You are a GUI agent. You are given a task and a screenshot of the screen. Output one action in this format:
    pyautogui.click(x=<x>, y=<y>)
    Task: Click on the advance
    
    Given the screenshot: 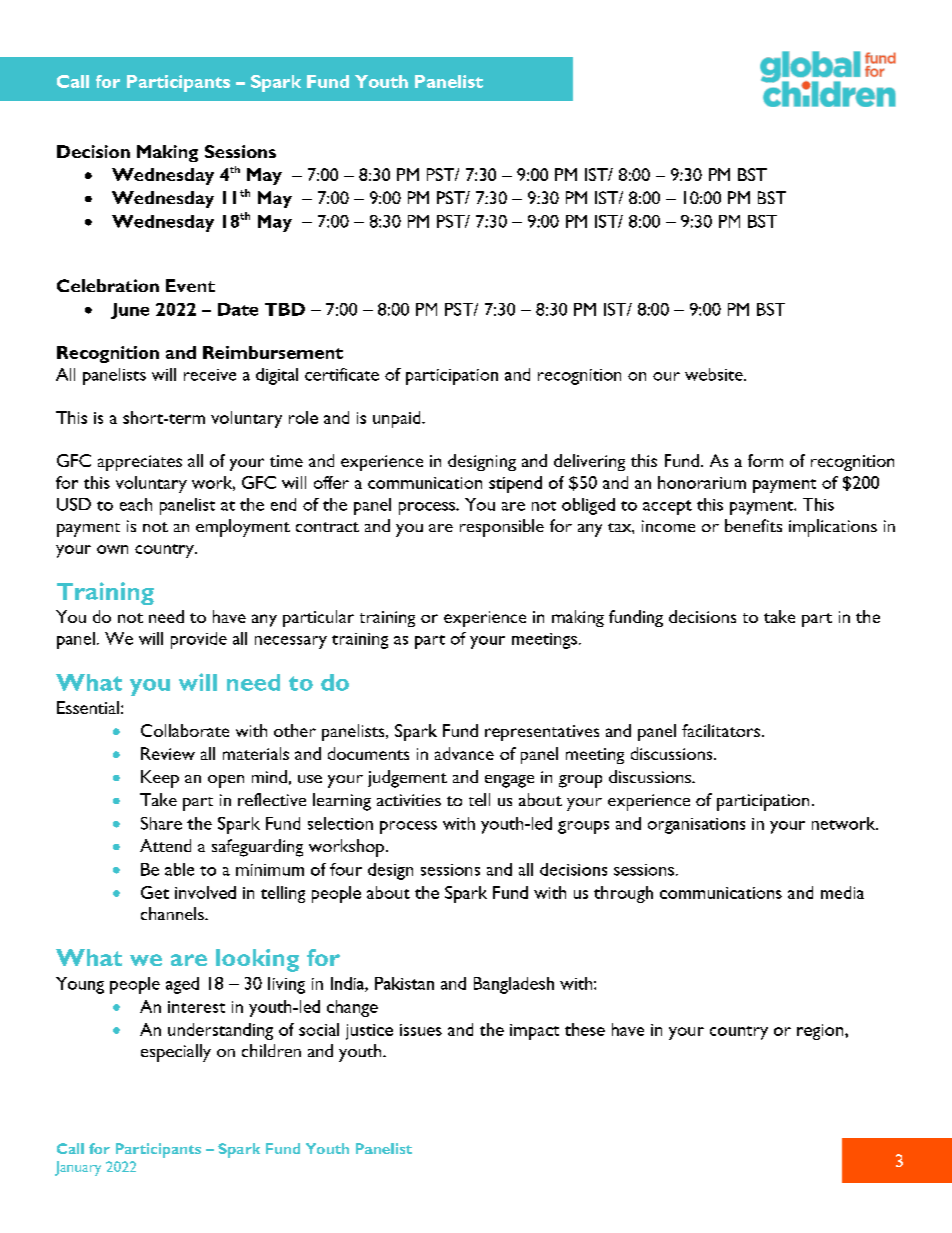 What is the action you would take?
    pyautogui.click(x=464, y=753)
